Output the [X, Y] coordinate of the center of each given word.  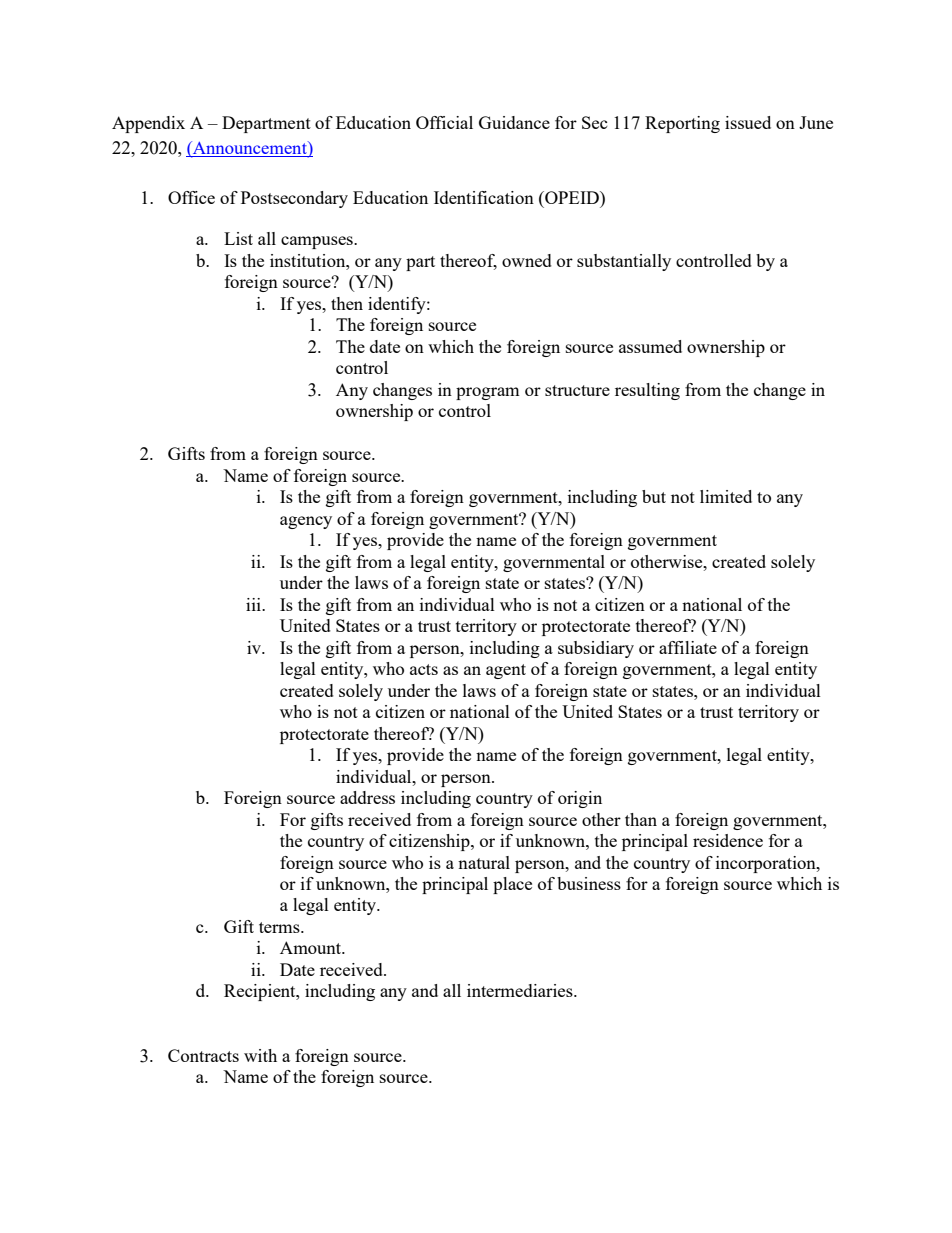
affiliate [688, 647]
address [367, 797]
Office [191, 197]
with [260, 1055]
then [347, 303]
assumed [650, 346]
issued [748, 122]
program [488, 393]
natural [484, 862]
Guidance [514, 122]
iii [254, 604]
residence [728, 840]
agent [506, 671]
